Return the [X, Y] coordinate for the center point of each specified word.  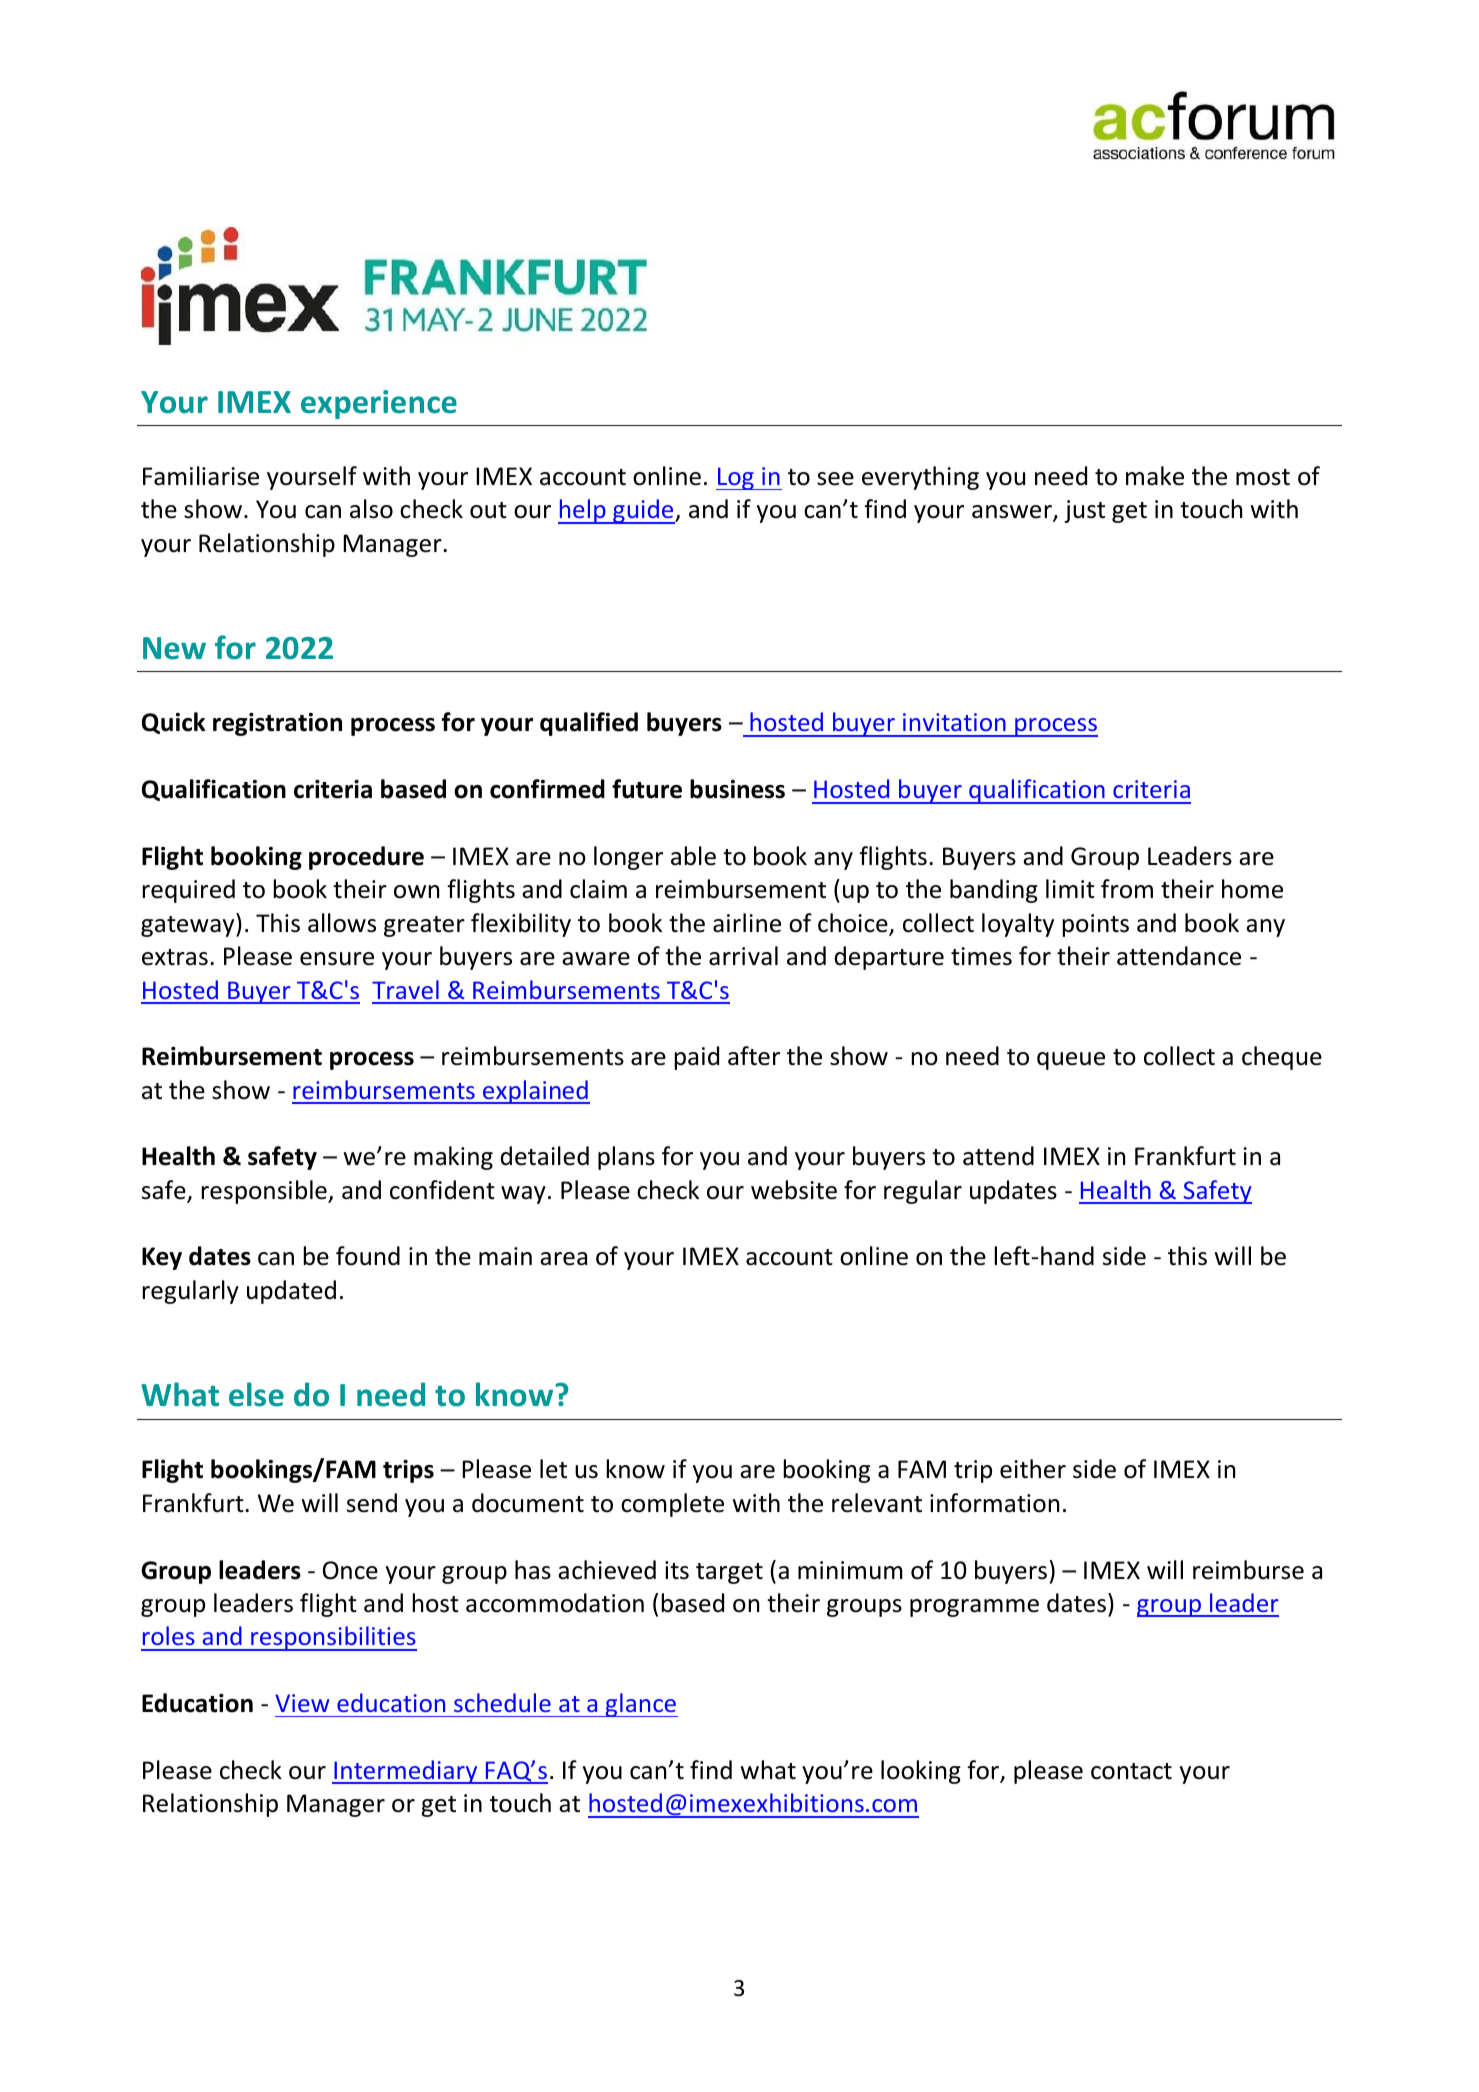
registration [277, 724]
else [256, 1394]
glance [640, 1705]
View [302, 1703]
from [1127, 889]
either [1033, 1469]
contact [1131, 1771]
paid [696, 1058]
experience [379, 404]
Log [736, 478]
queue [1071, 1061]
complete [672, 1505]
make [1155, 476]
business [737, 789]
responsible [265, 1192]
